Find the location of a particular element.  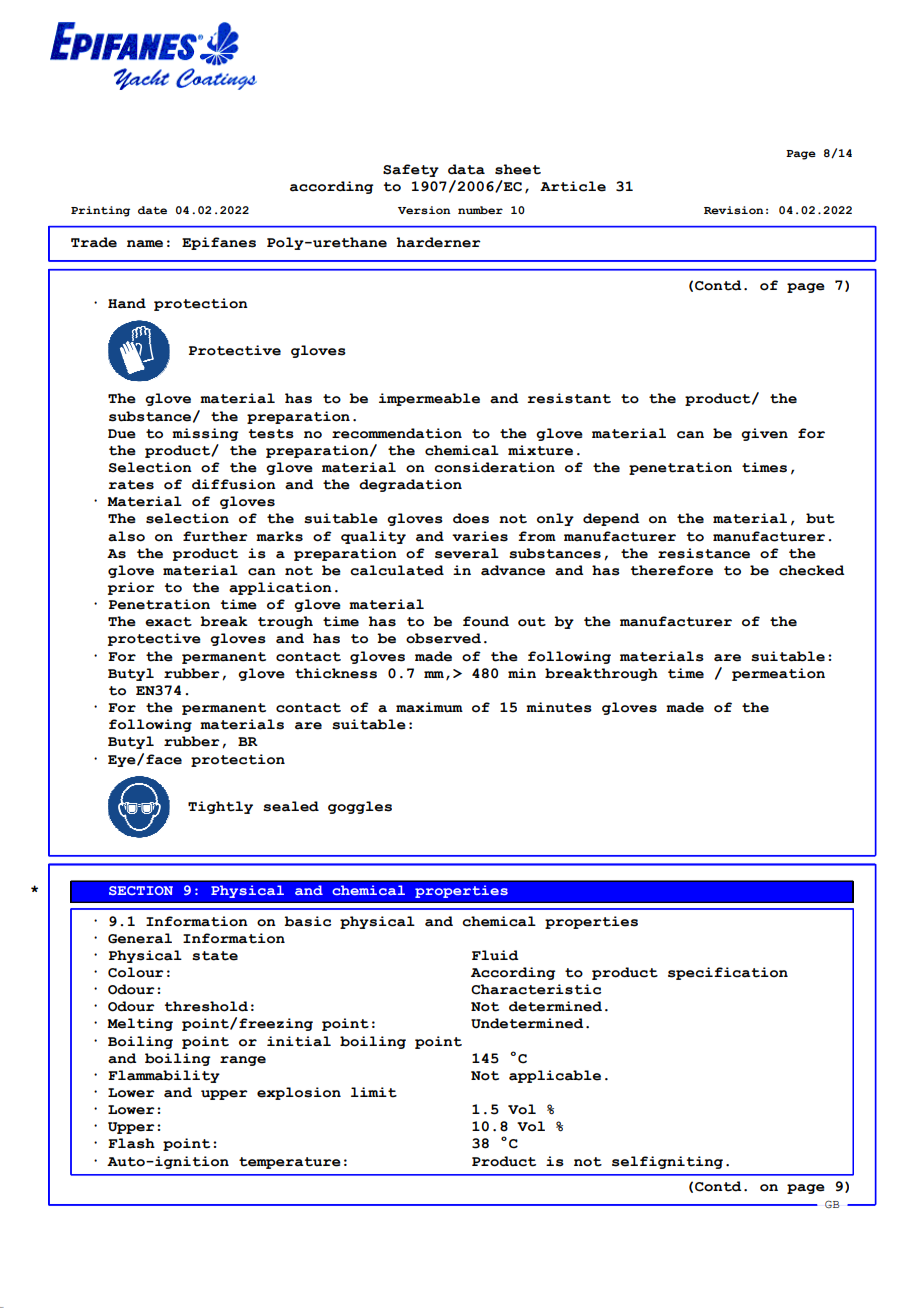

observed is located at coordinates (443, 638).
